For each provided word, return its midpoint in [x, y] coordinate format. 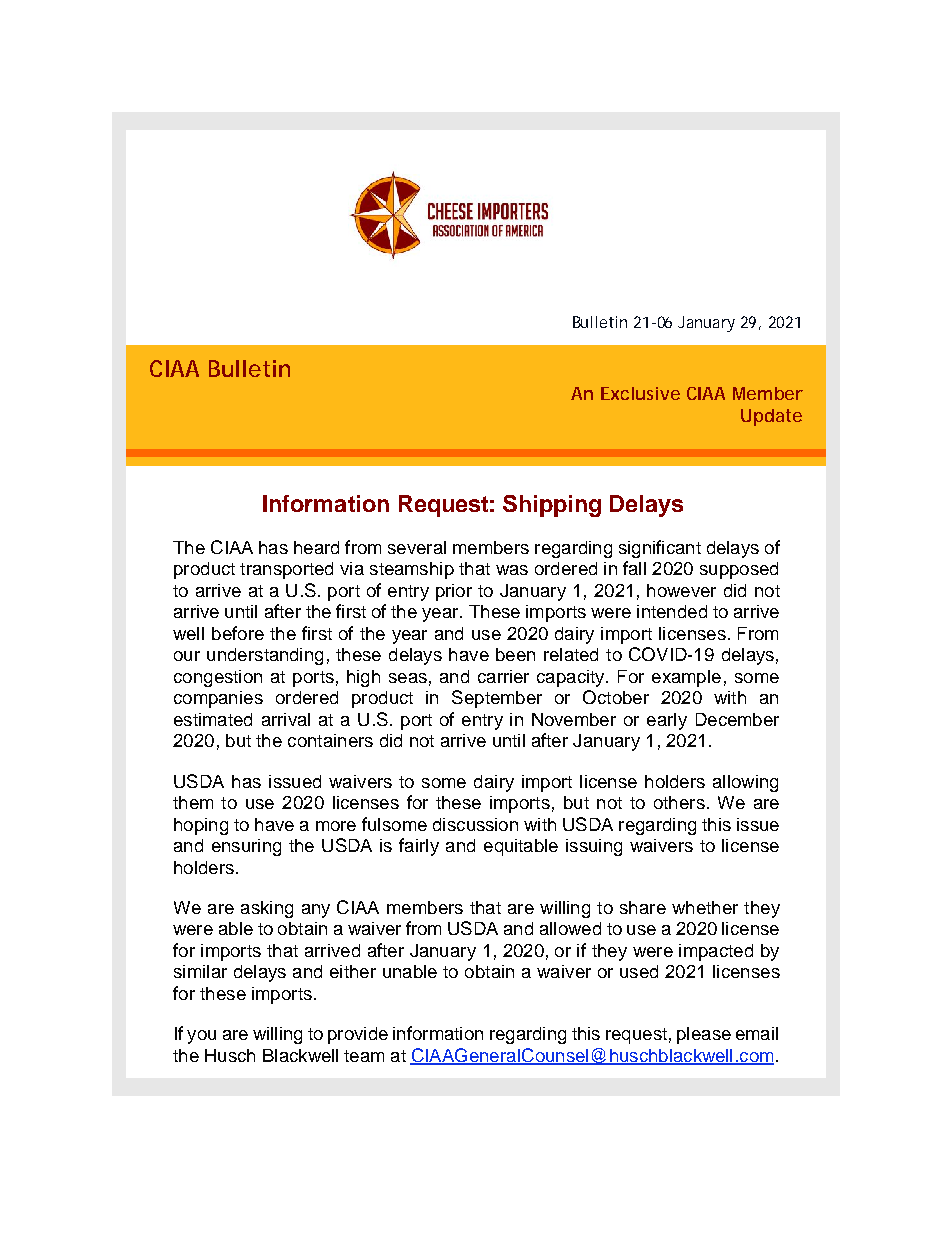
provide [358, 1035]
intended [672, 611]
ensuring [246, 847]
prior [454, 592]
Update [771, 417]
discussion [475, 824]
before [238, 633]
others [679, 802]
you [201, 1037]
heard [316, 547]
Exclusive [640, 393]
